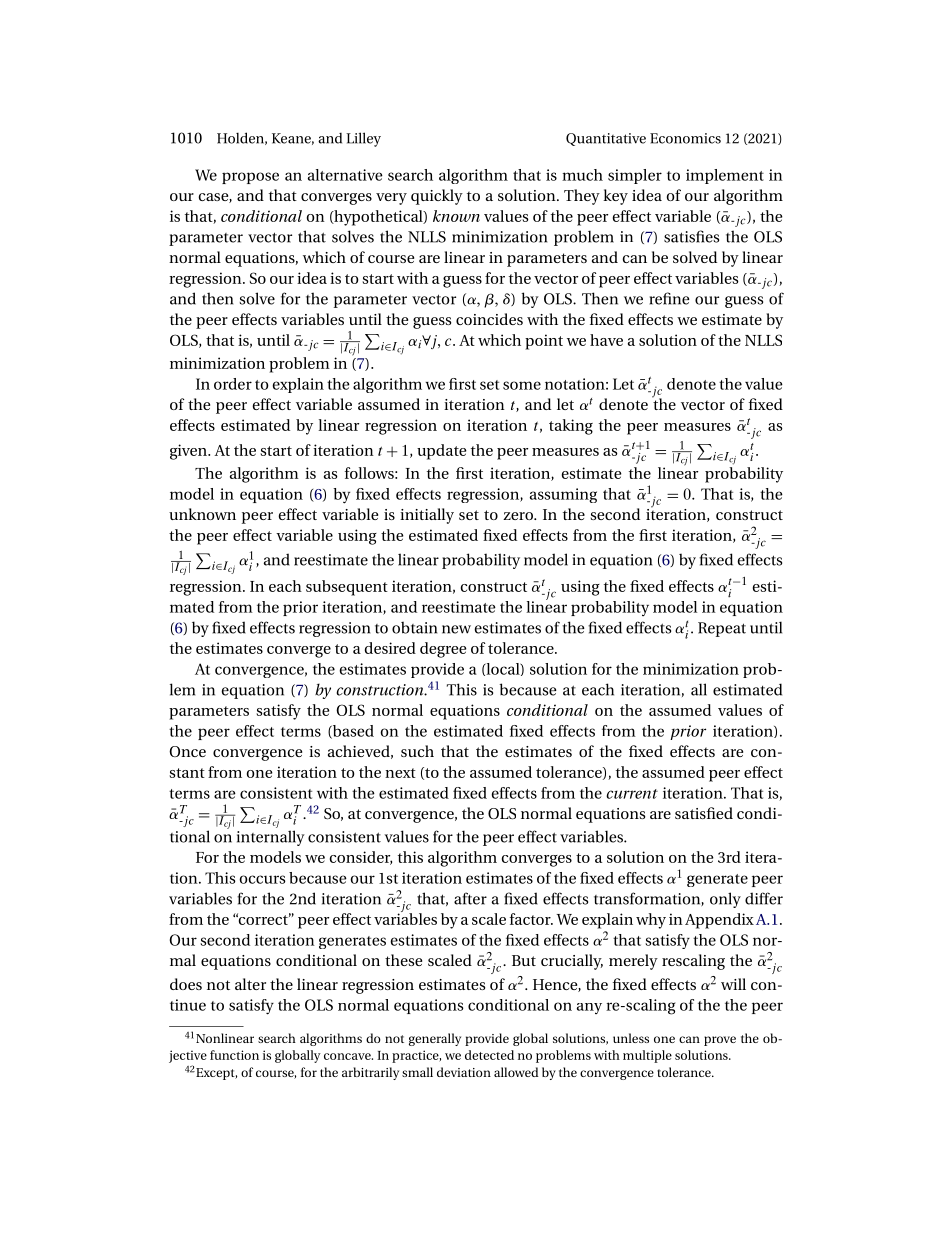 This page has height=1233, width=952. What do you see at coordinates (186, 984) in the page?
I see `does` at bounding box center [186, 984].
